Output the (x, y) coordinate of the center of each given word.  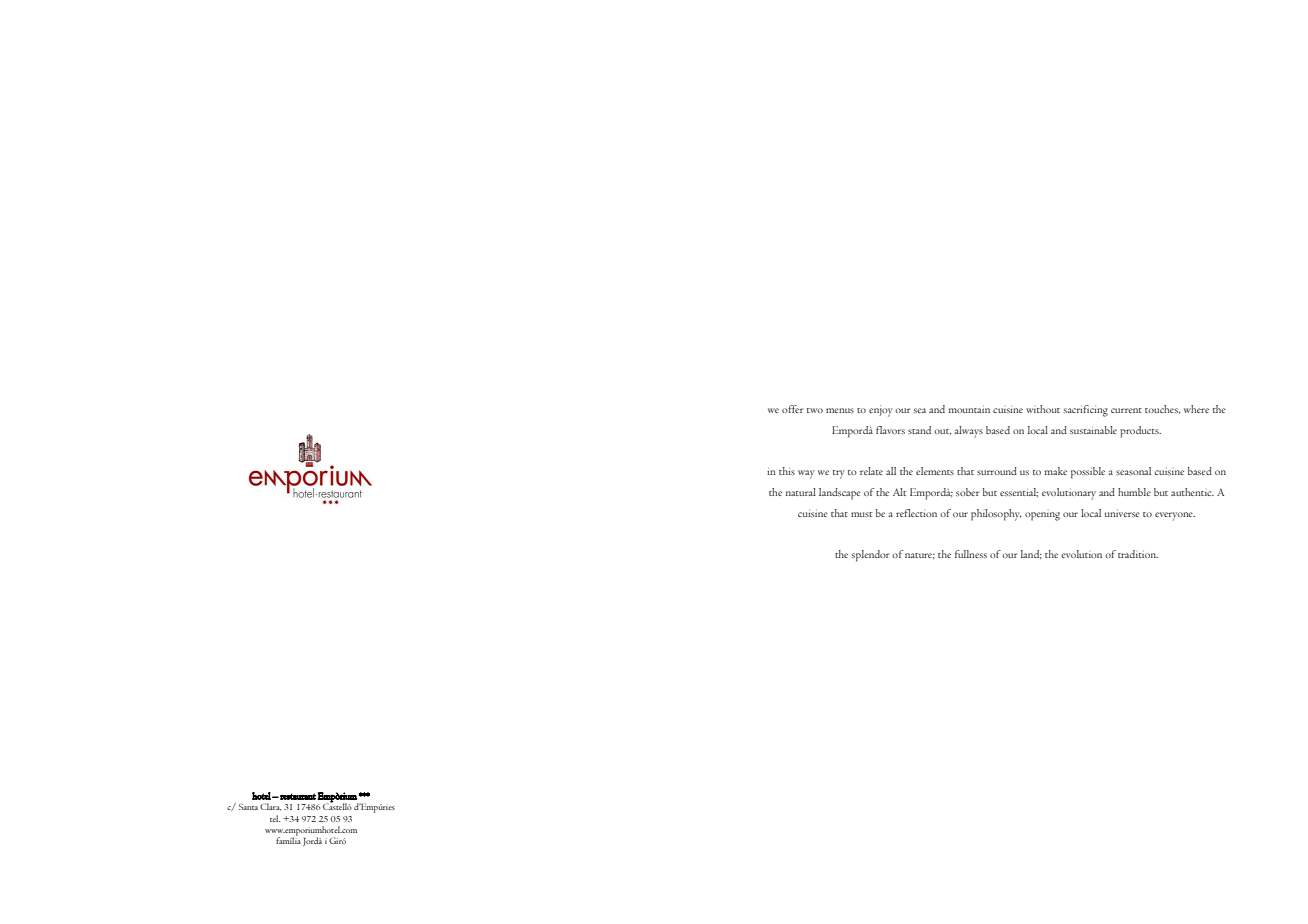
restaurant (297, 796)
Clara (271, 807)
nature (920, 556)
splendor (870, 556)
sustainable (1093, 430)
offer (792, 409)
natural (801, 492)
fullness (971, 554)
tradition (1138, 554)
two (815, 410)
